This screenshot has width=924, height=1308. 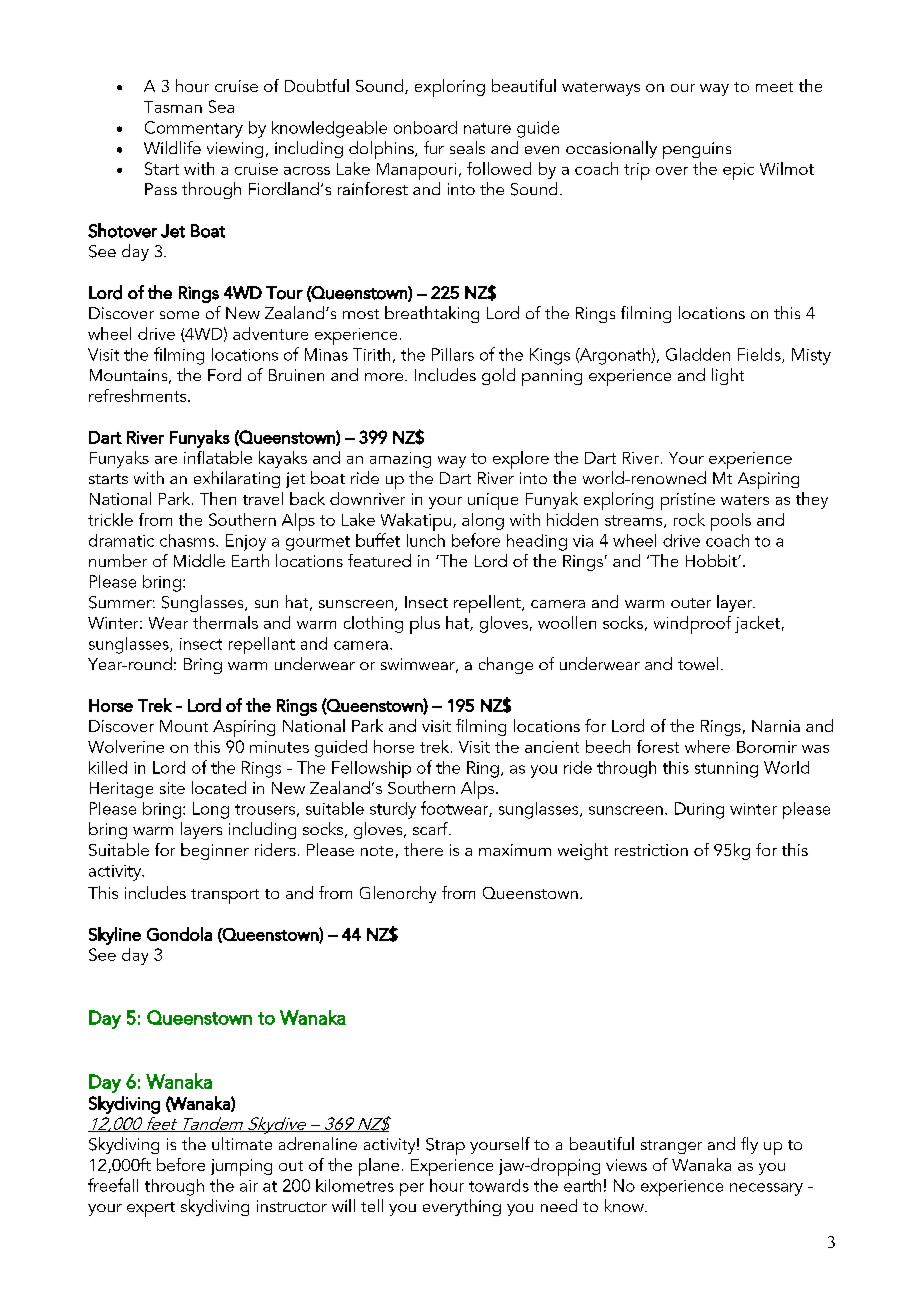 I want to click on stunning, so click(x=726, y=770).
